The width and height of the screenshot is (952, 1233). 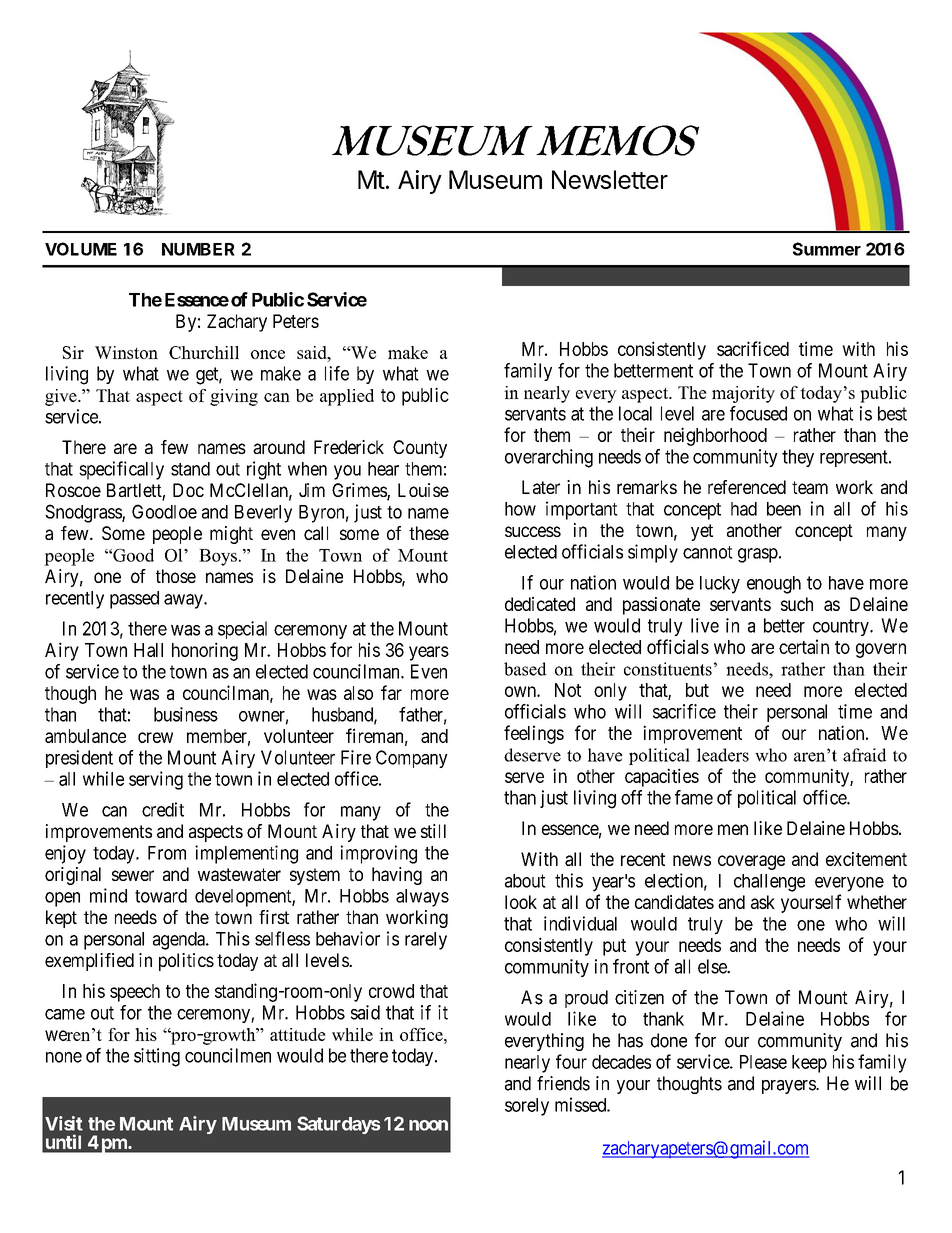 What do you see at coordinates (198, 249) in the screenshot?
I see `NUMBER` at bounding box center [198, 249].
